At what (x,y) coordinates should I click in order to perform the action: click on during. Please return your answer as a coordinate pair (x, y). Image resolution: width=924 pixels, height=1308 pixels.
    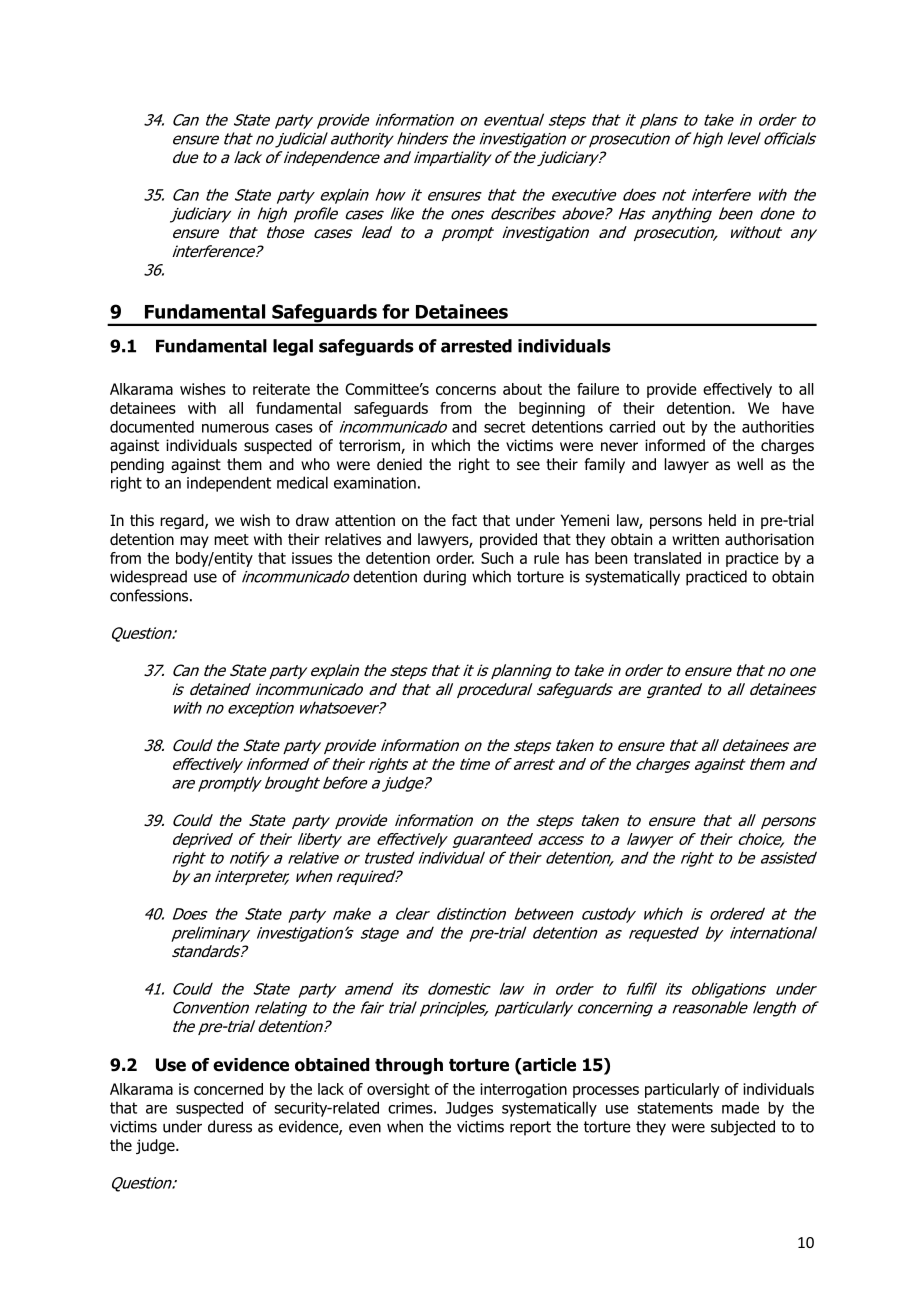
    Looking at the image, I should click on (444, 578).
